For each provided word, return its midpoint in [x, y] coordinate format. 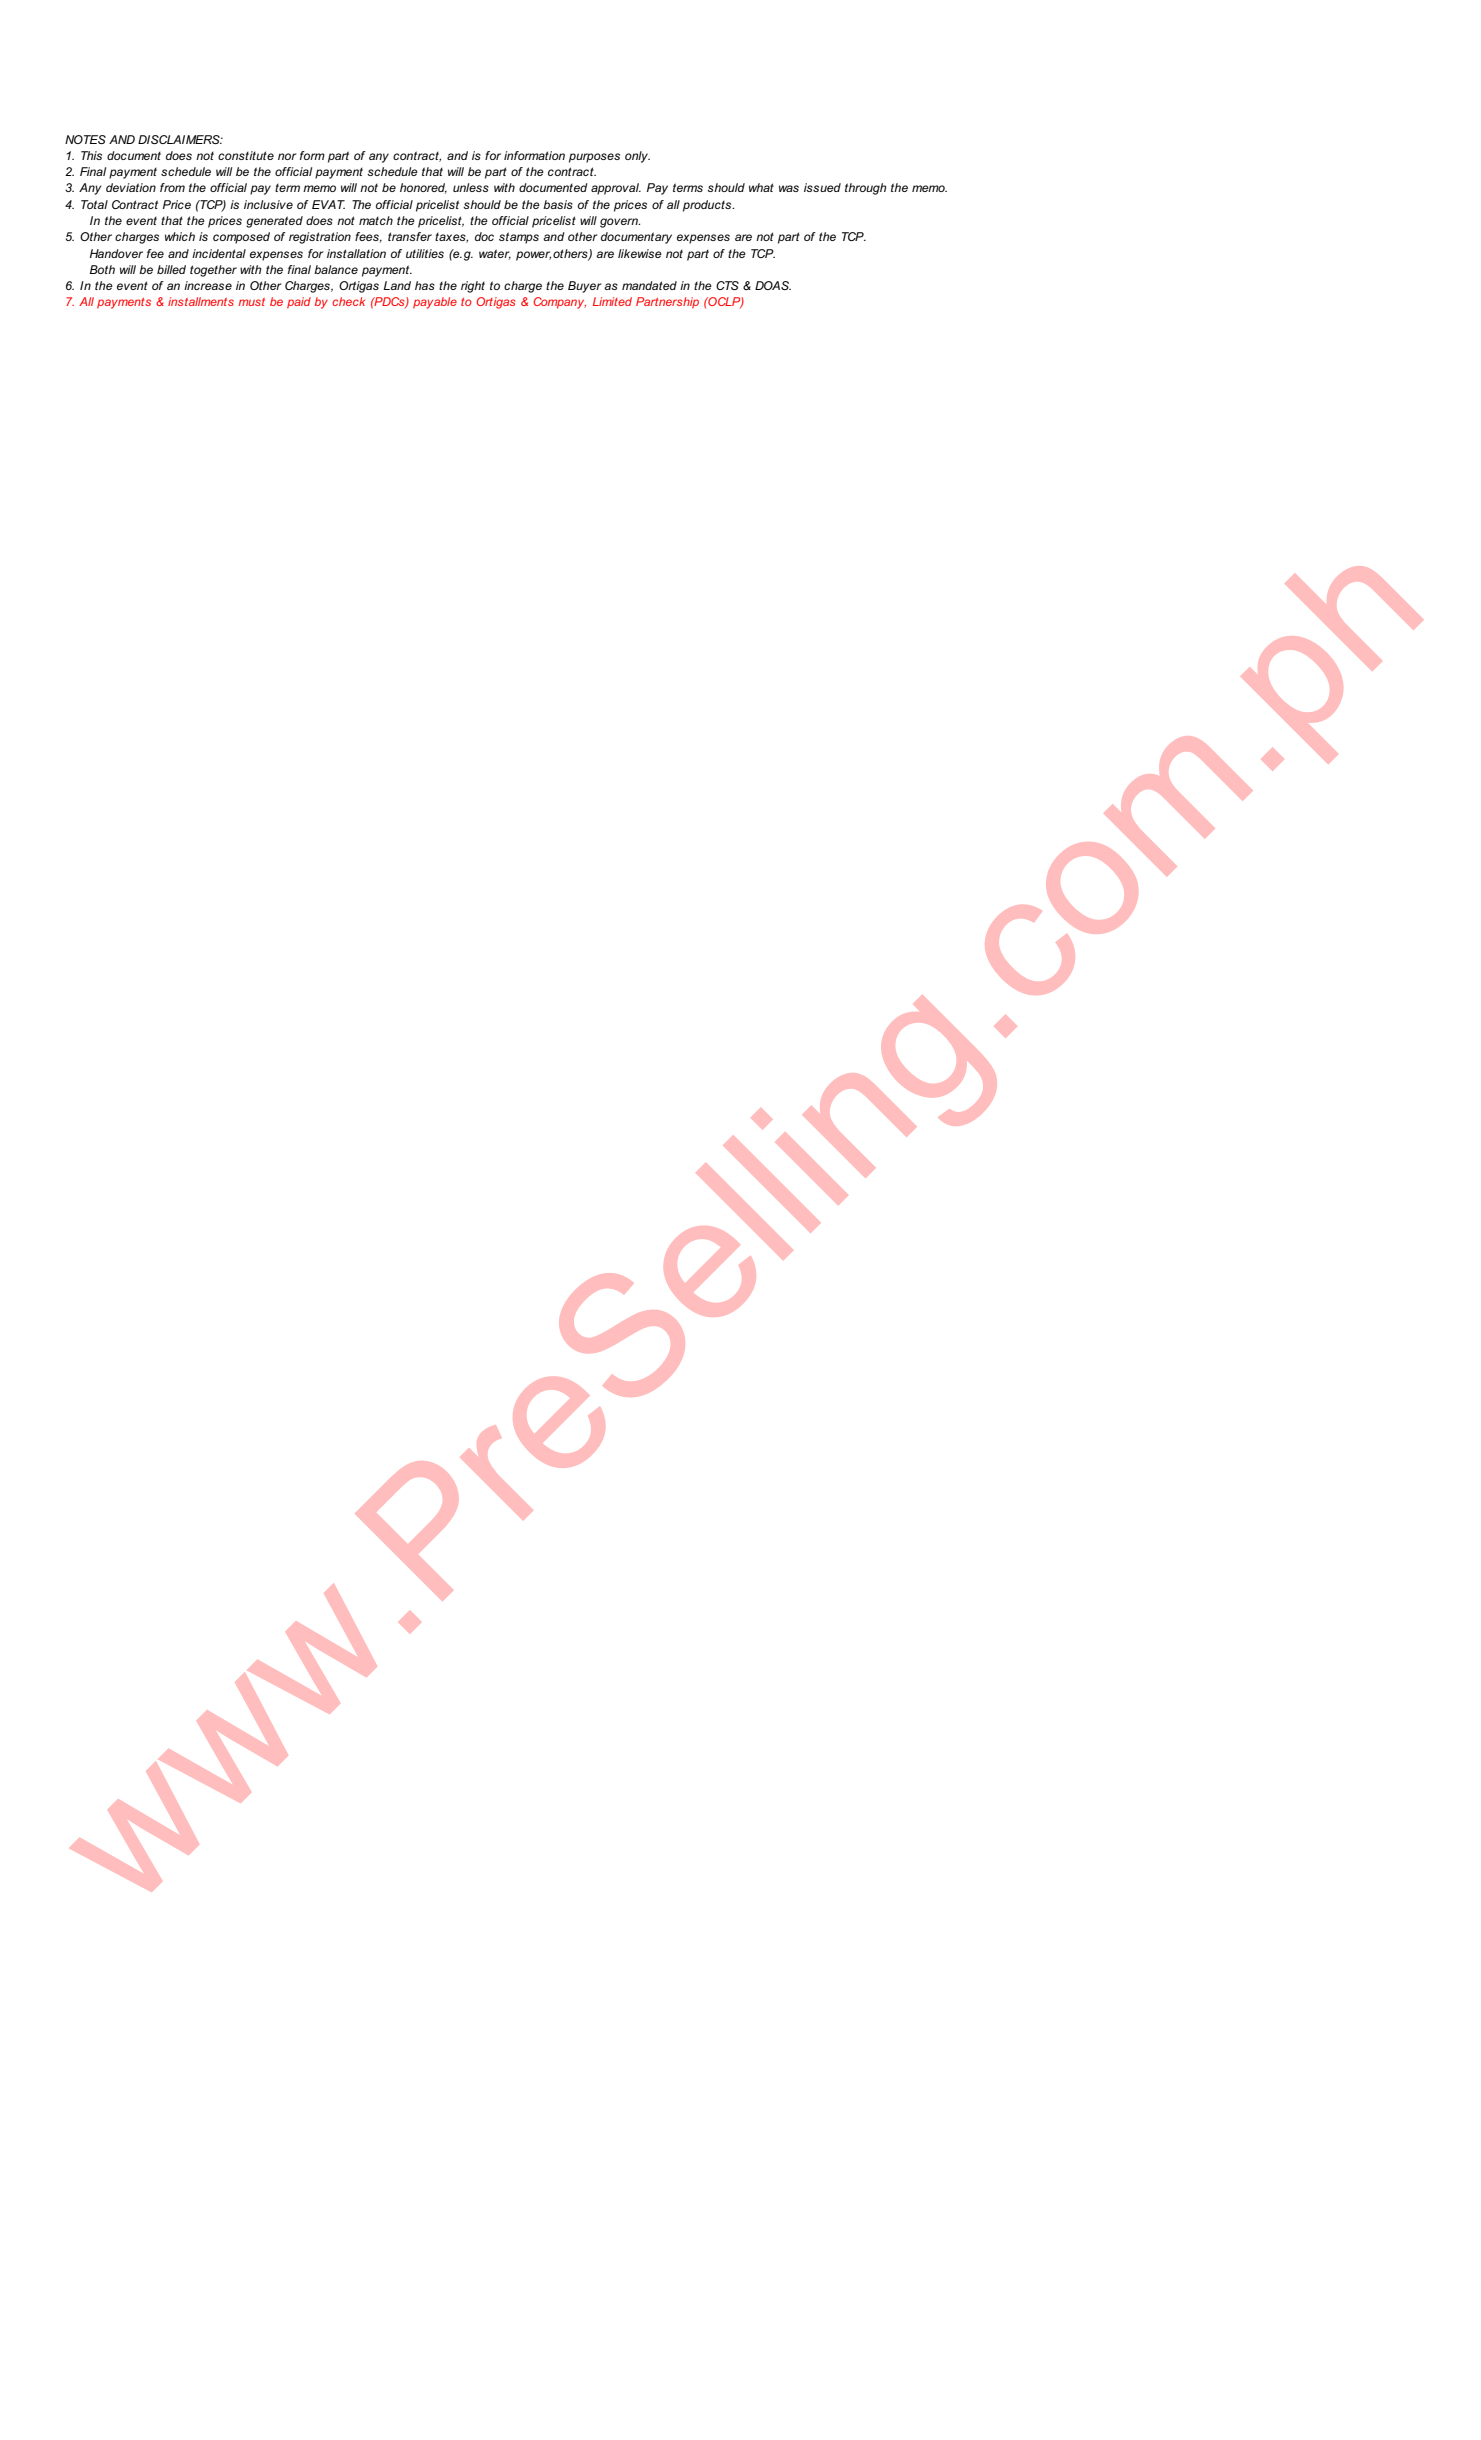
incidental [219, 253]
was [789, 188]
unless [471, 187]
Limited [612, 301]
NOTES [85, 139]
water [495, 254]
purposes [594, 158]
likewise [640, 253]
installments [201, 301]
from [172, 187]
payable [435, 303]
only [637, 157]
